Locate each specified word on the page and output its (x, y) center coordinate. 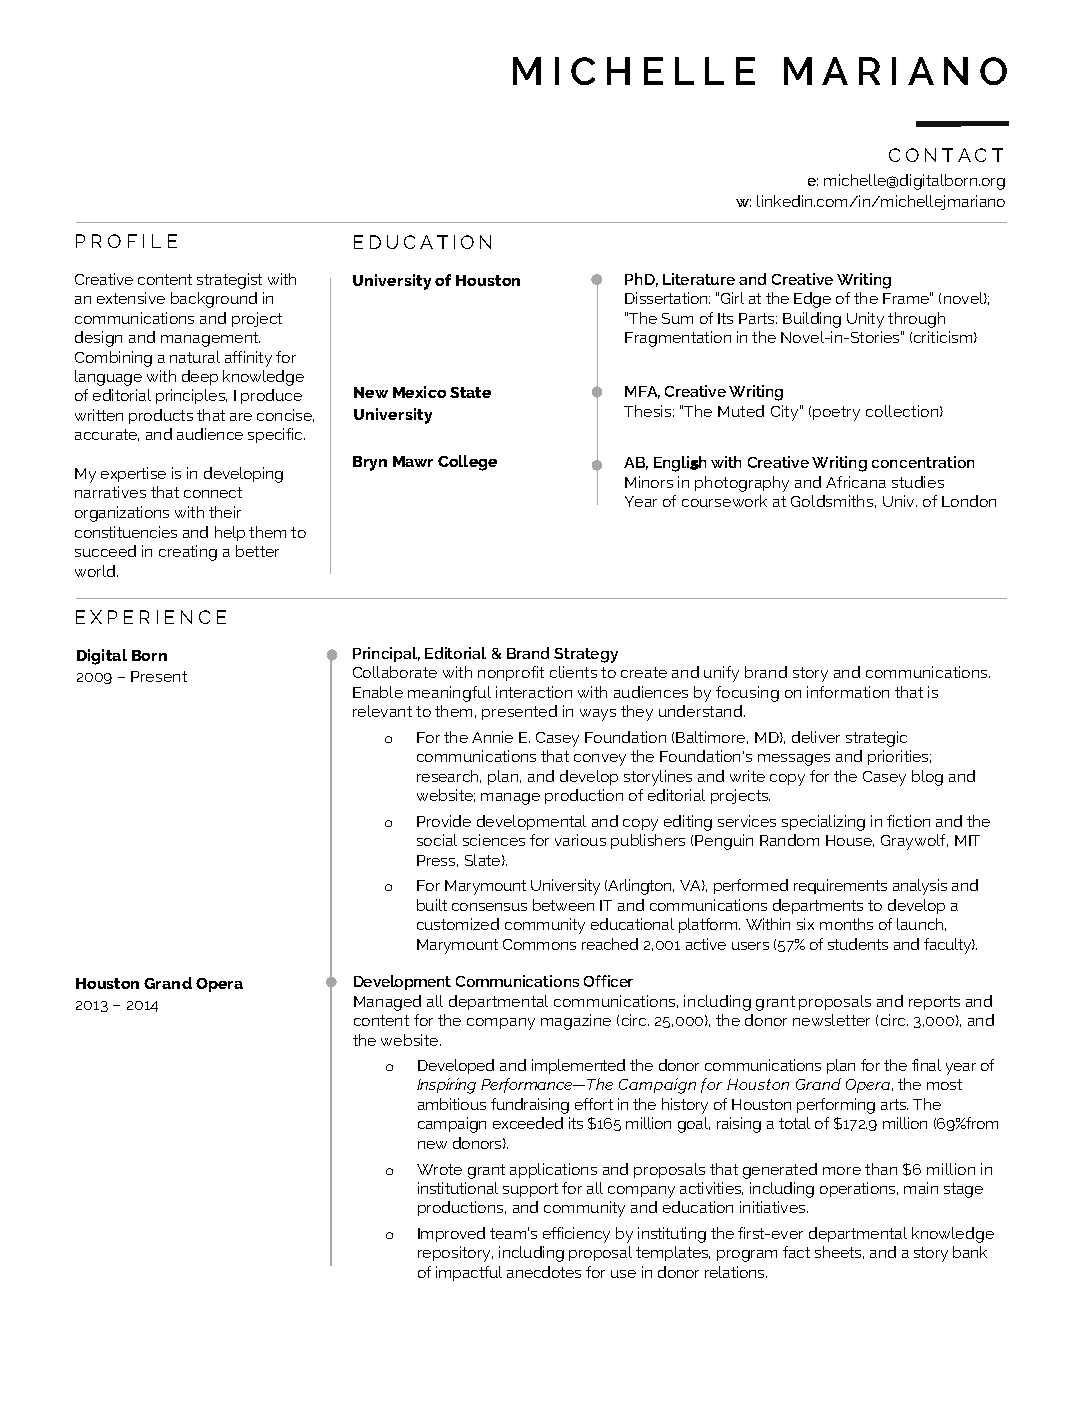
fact (796, 1252)
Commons (539, 944)
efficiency (576, 1235)
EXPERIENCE (151, 617)
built (432, 905)
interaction (534, 692)
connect (213, 492)
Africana (856, 482)
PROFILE (126, 241)
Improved (451, 1234)
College (467, 463)
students (858, 944)
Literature (699, 279)
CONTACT (946, 155)
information (848, 692)
